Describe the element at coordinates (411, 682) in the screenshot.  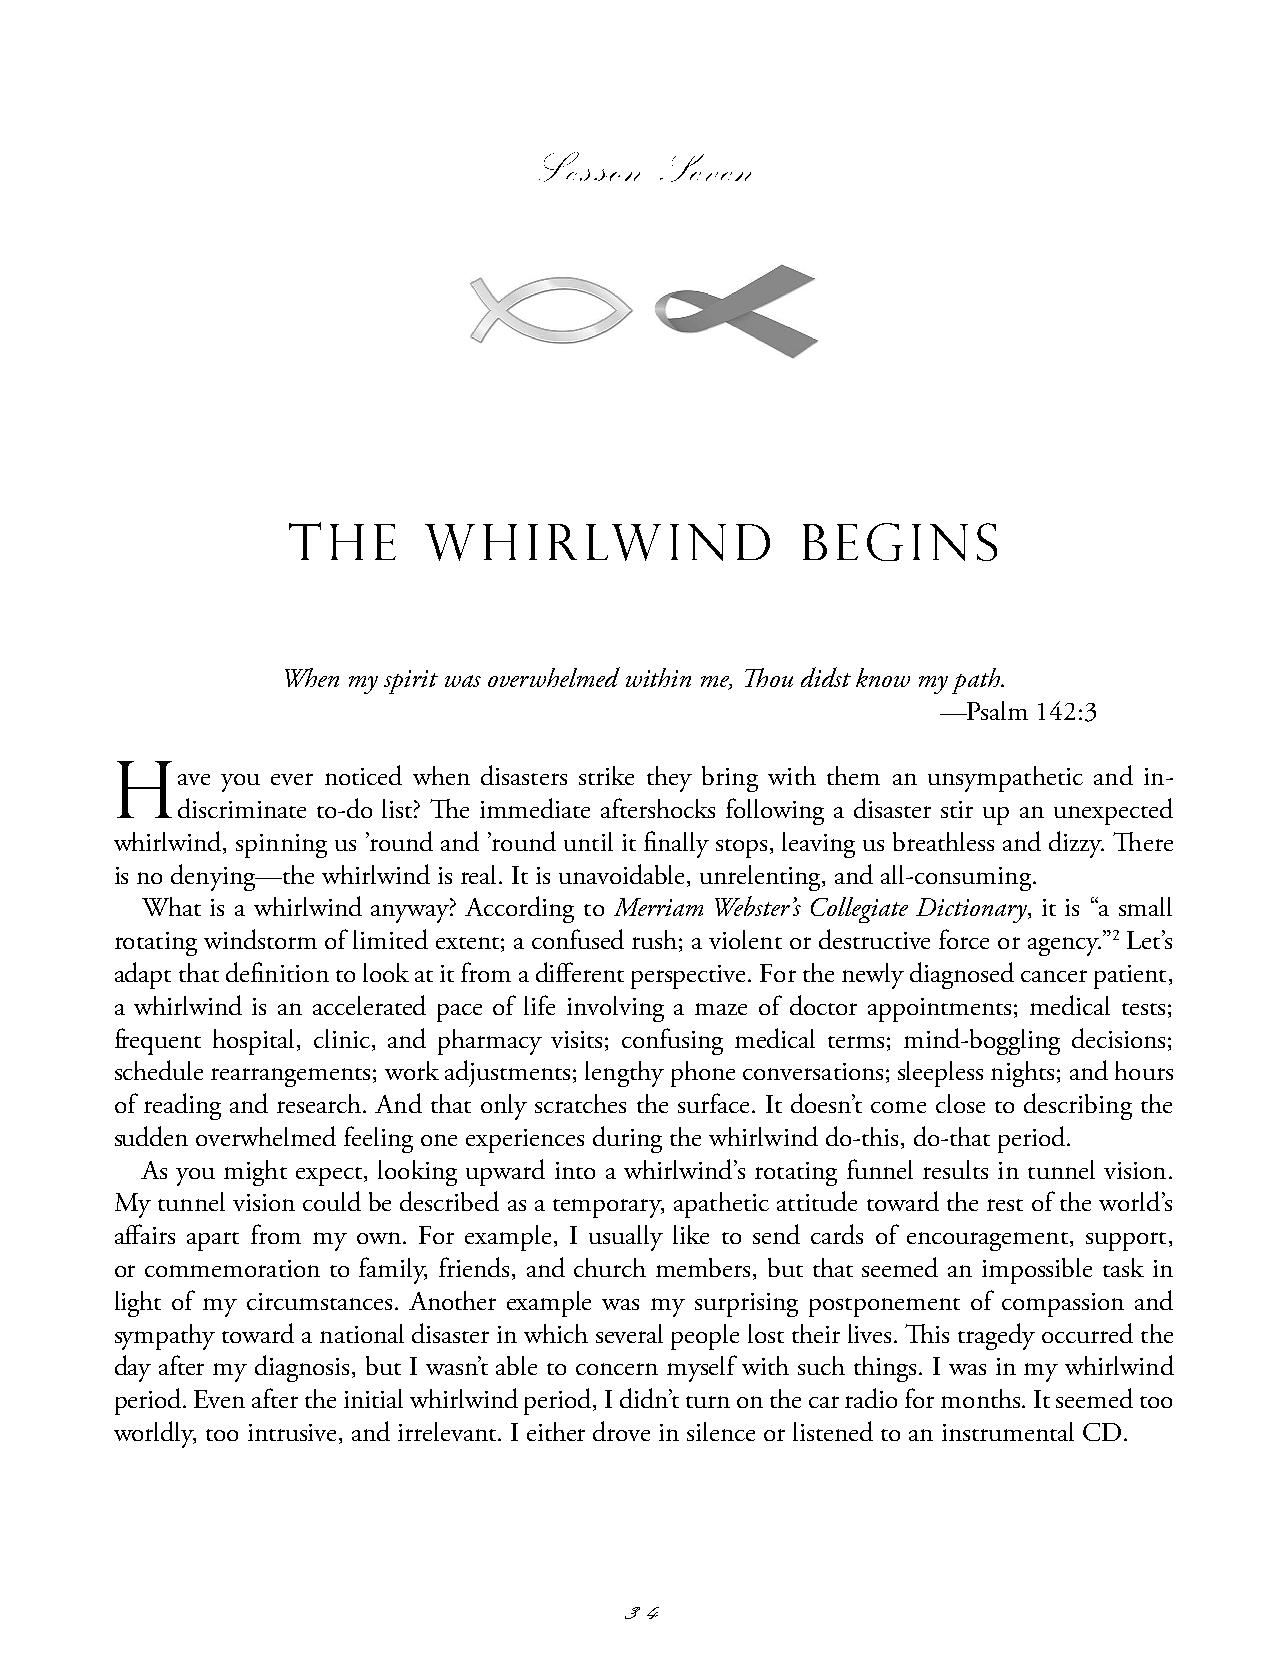
I see `spirit` at that location.
